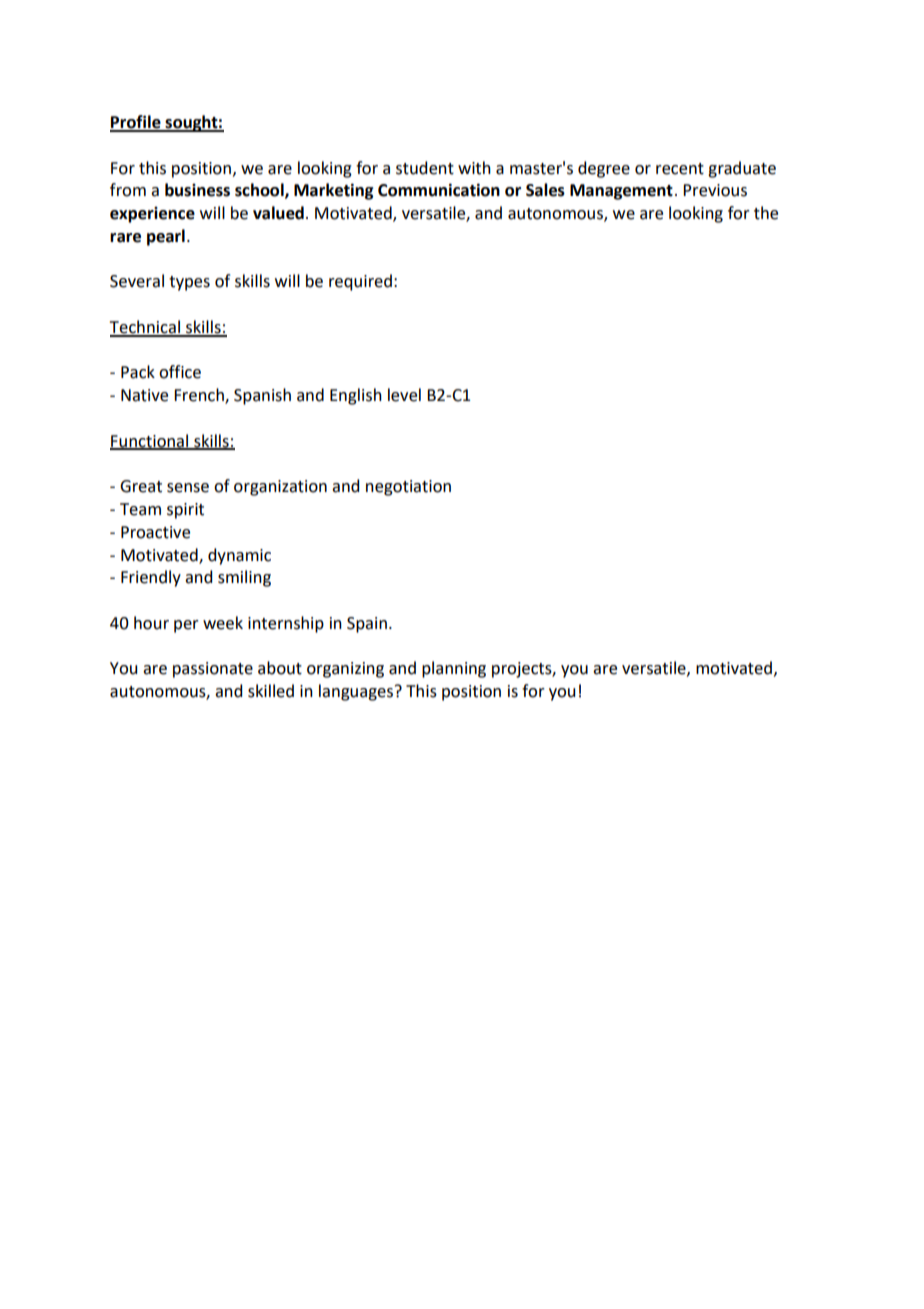  I want to click on languages, so click(356, 692).
